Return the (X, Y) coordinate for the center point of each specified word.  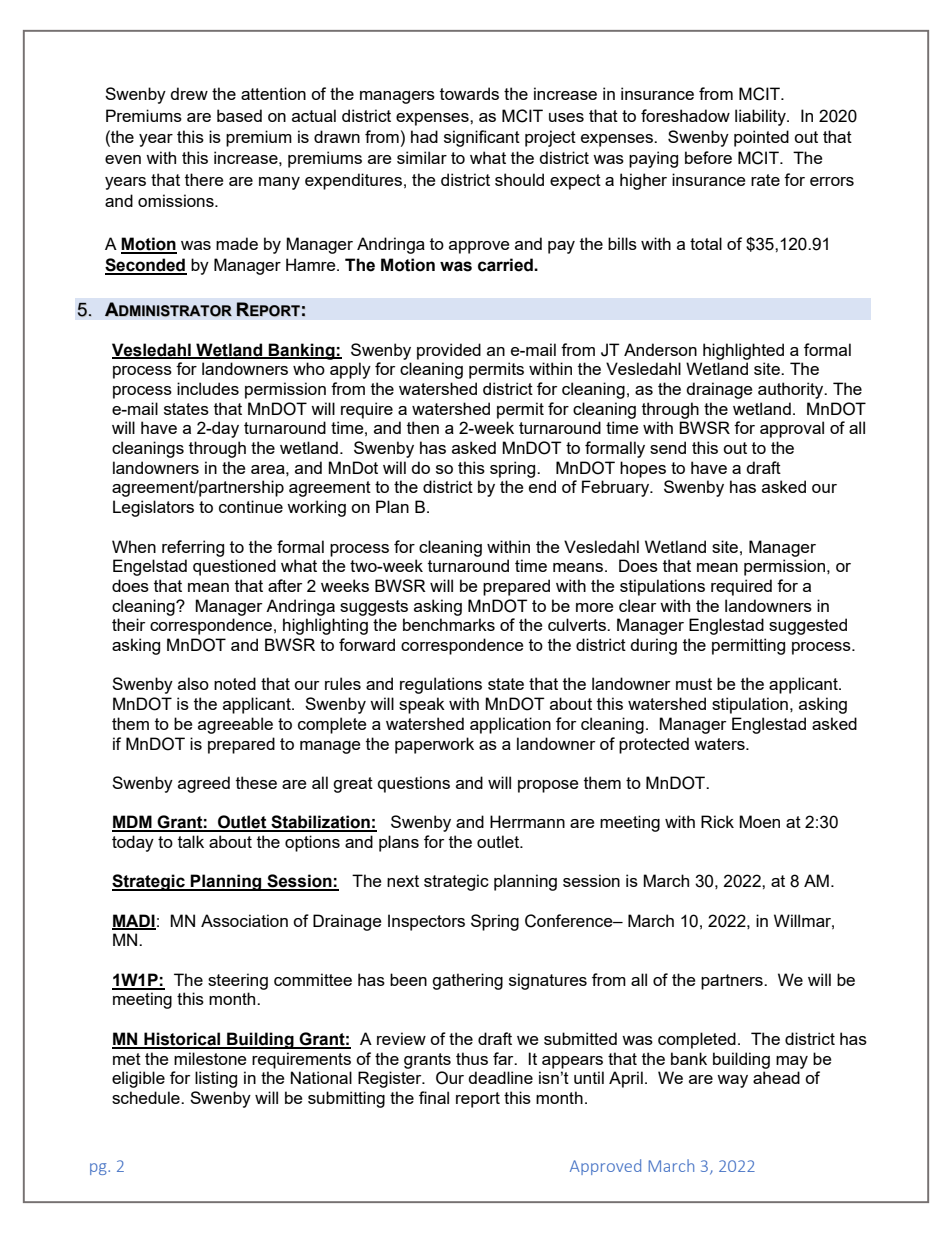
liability (761, 117)
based (239, 115)
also (193, 683)
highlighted (743, 351)
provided (449, 351)
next (403, 881)
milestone (210, 1058)
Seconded (146, 266)
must (694, 684)
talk (191, 841)
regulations (441, 685)
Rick (717, 821)
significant (482, 138)
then (423, 427)
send (668, 447)
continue (251, 506)
